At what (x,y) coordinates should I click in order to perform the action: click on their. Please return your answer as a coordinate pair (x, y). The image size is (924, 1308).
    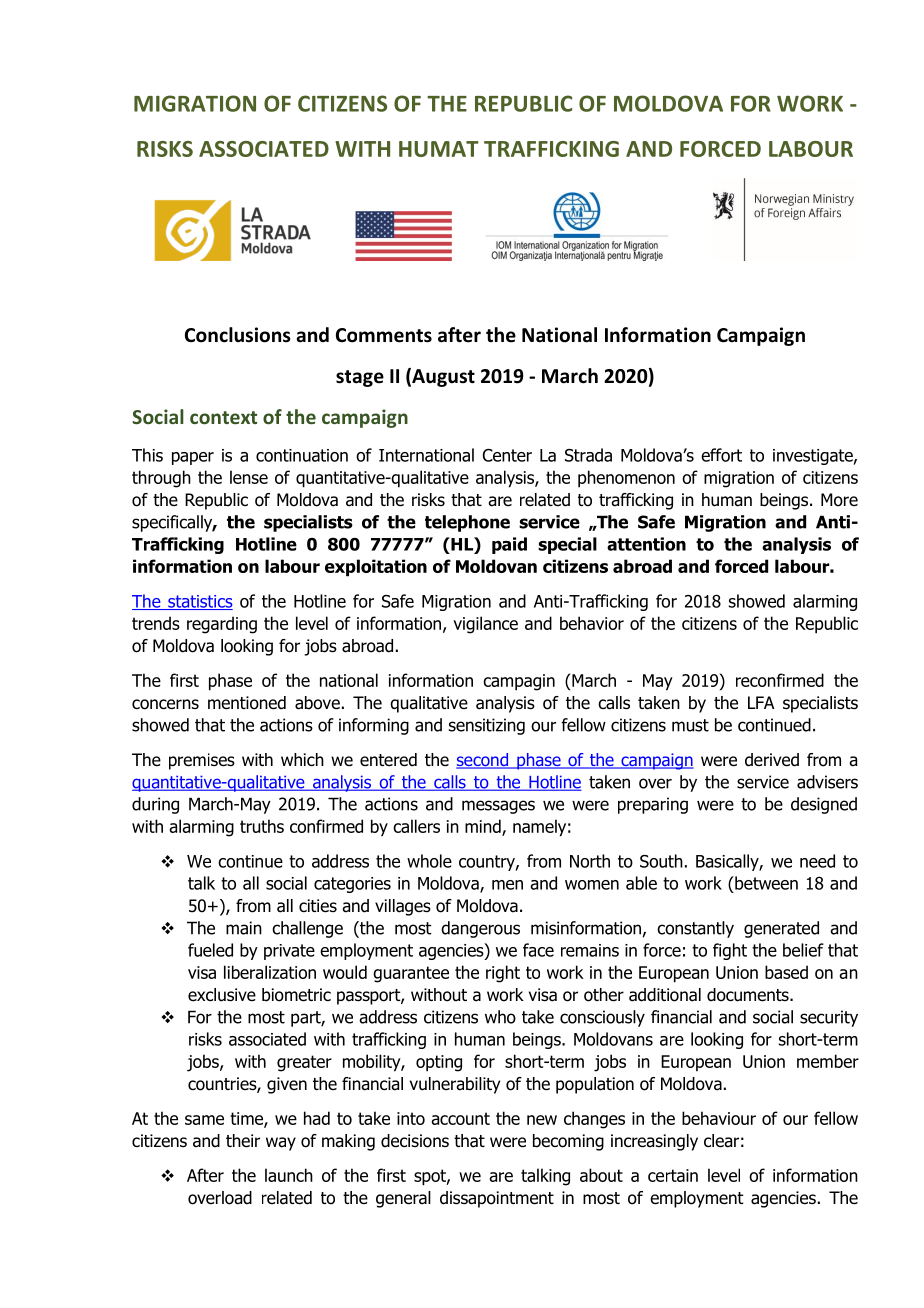
    Looking at the image, I should click on (243, 1141).
